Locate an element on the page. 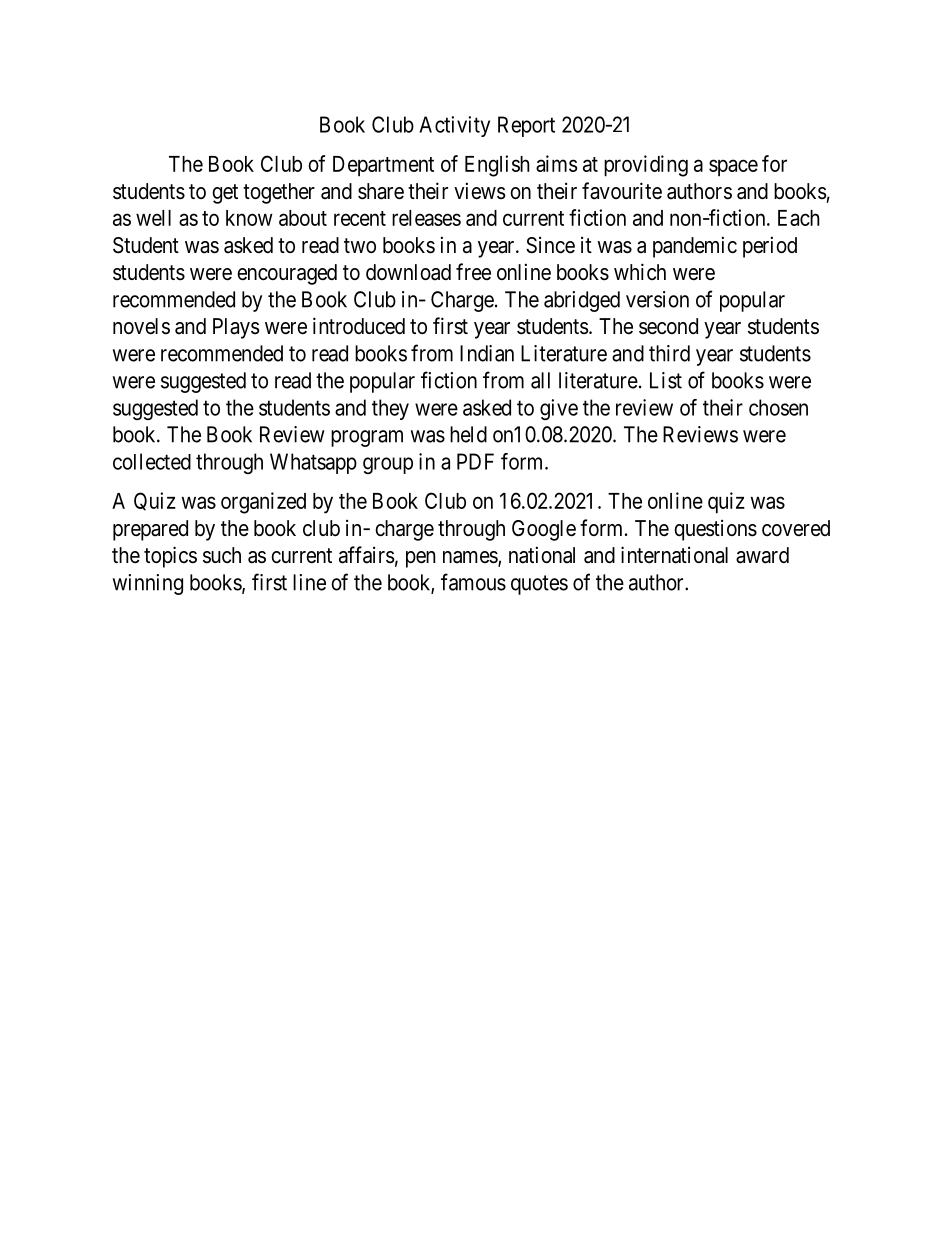 The height and width of the document is (1233, 952). free is located at coordinates (473, 272).
